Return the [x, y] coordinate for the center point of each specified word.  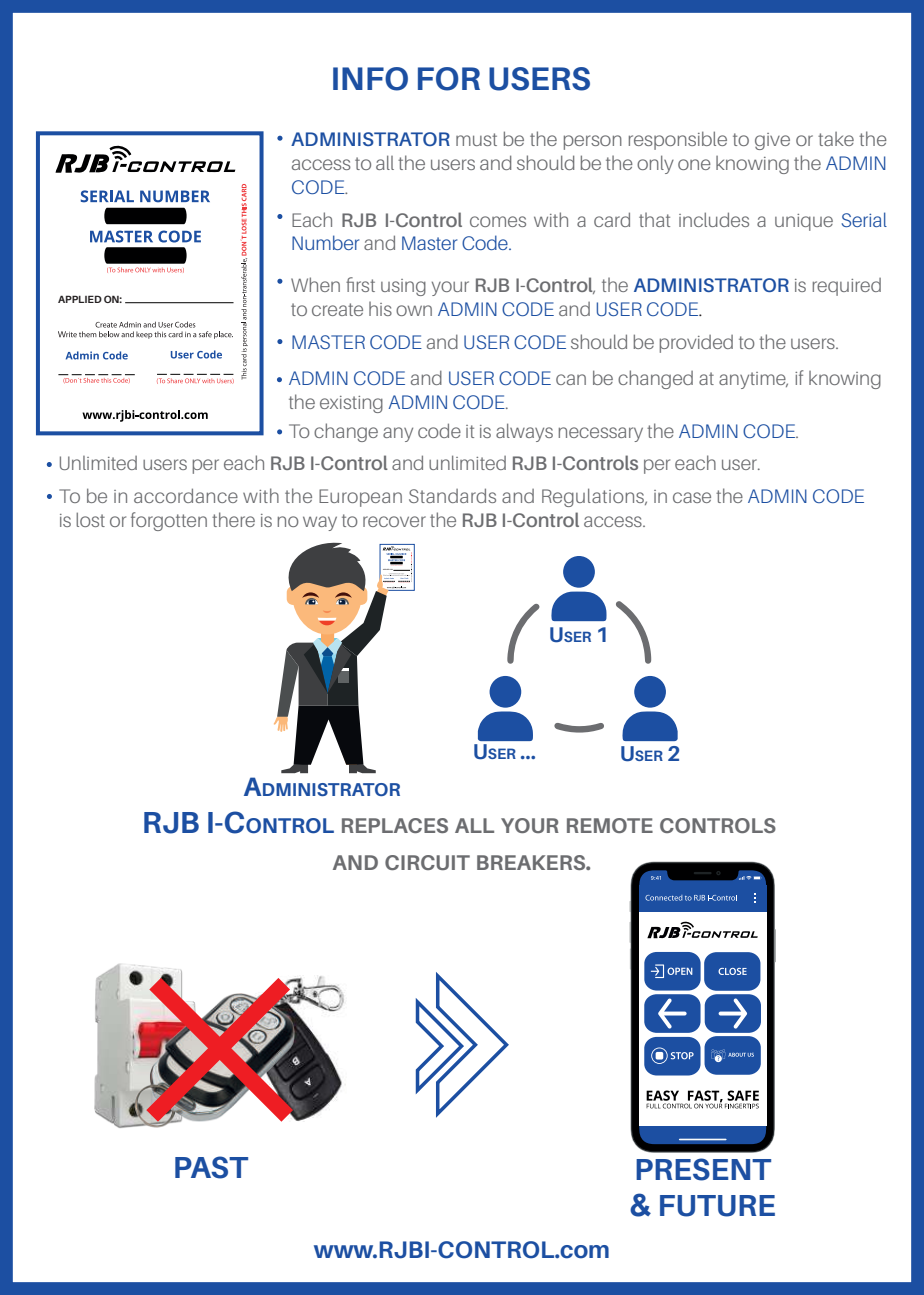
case [692, 497]
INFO [370, 79]
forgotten [169, 521]
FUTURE [717, 1206]
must [476, 139]
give [772, 141]
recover [394, 521]
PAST [211, 1167]
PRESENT [703, 1169]
